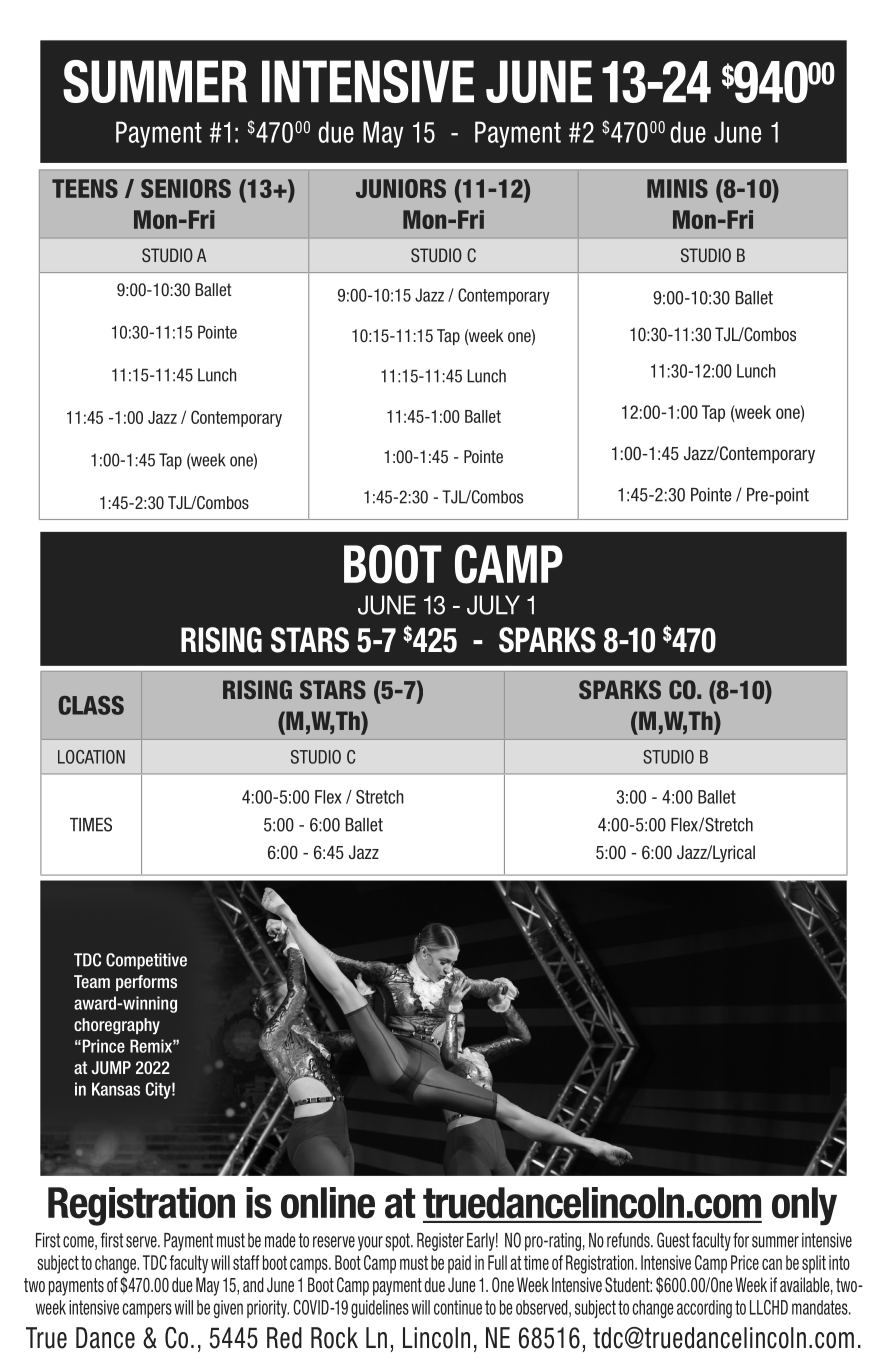  Describe the element at coordinates (401, 188) in the screenshot. I see `JUNIORS` at that location.
